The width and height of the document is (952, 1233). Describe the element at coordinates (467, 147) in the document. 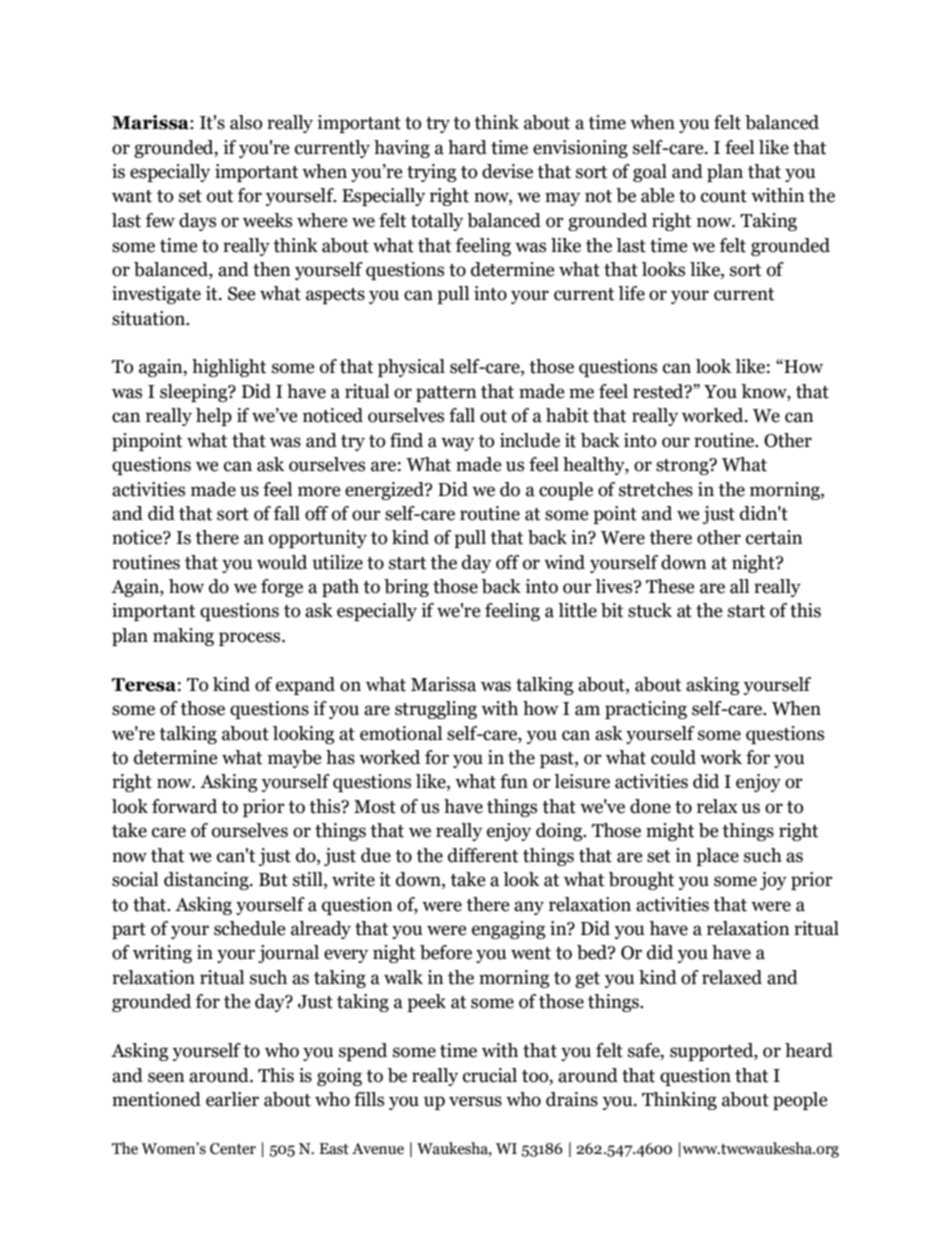

I see `hard` at that location.
